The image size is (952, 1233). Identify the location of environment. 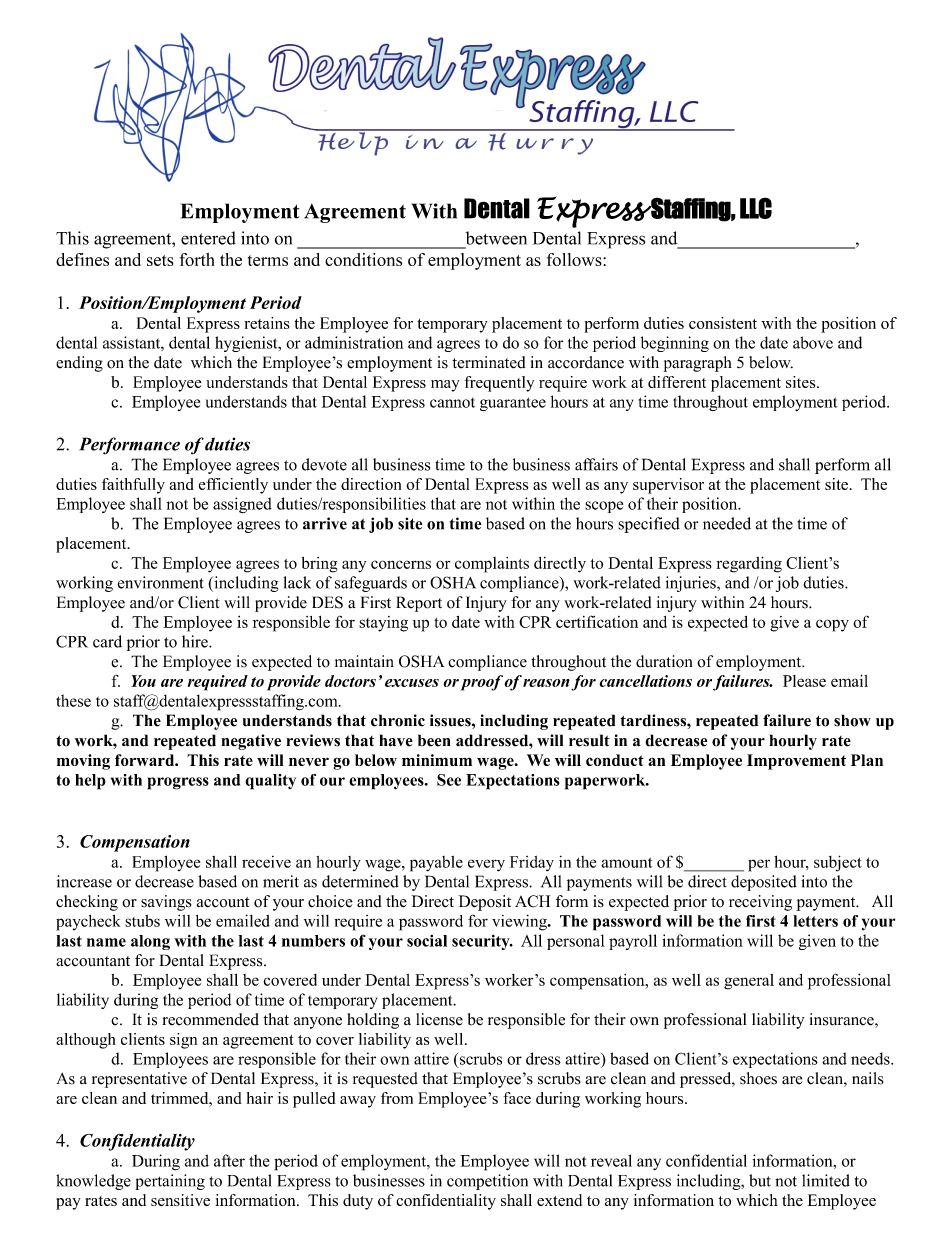
(160, 582).
